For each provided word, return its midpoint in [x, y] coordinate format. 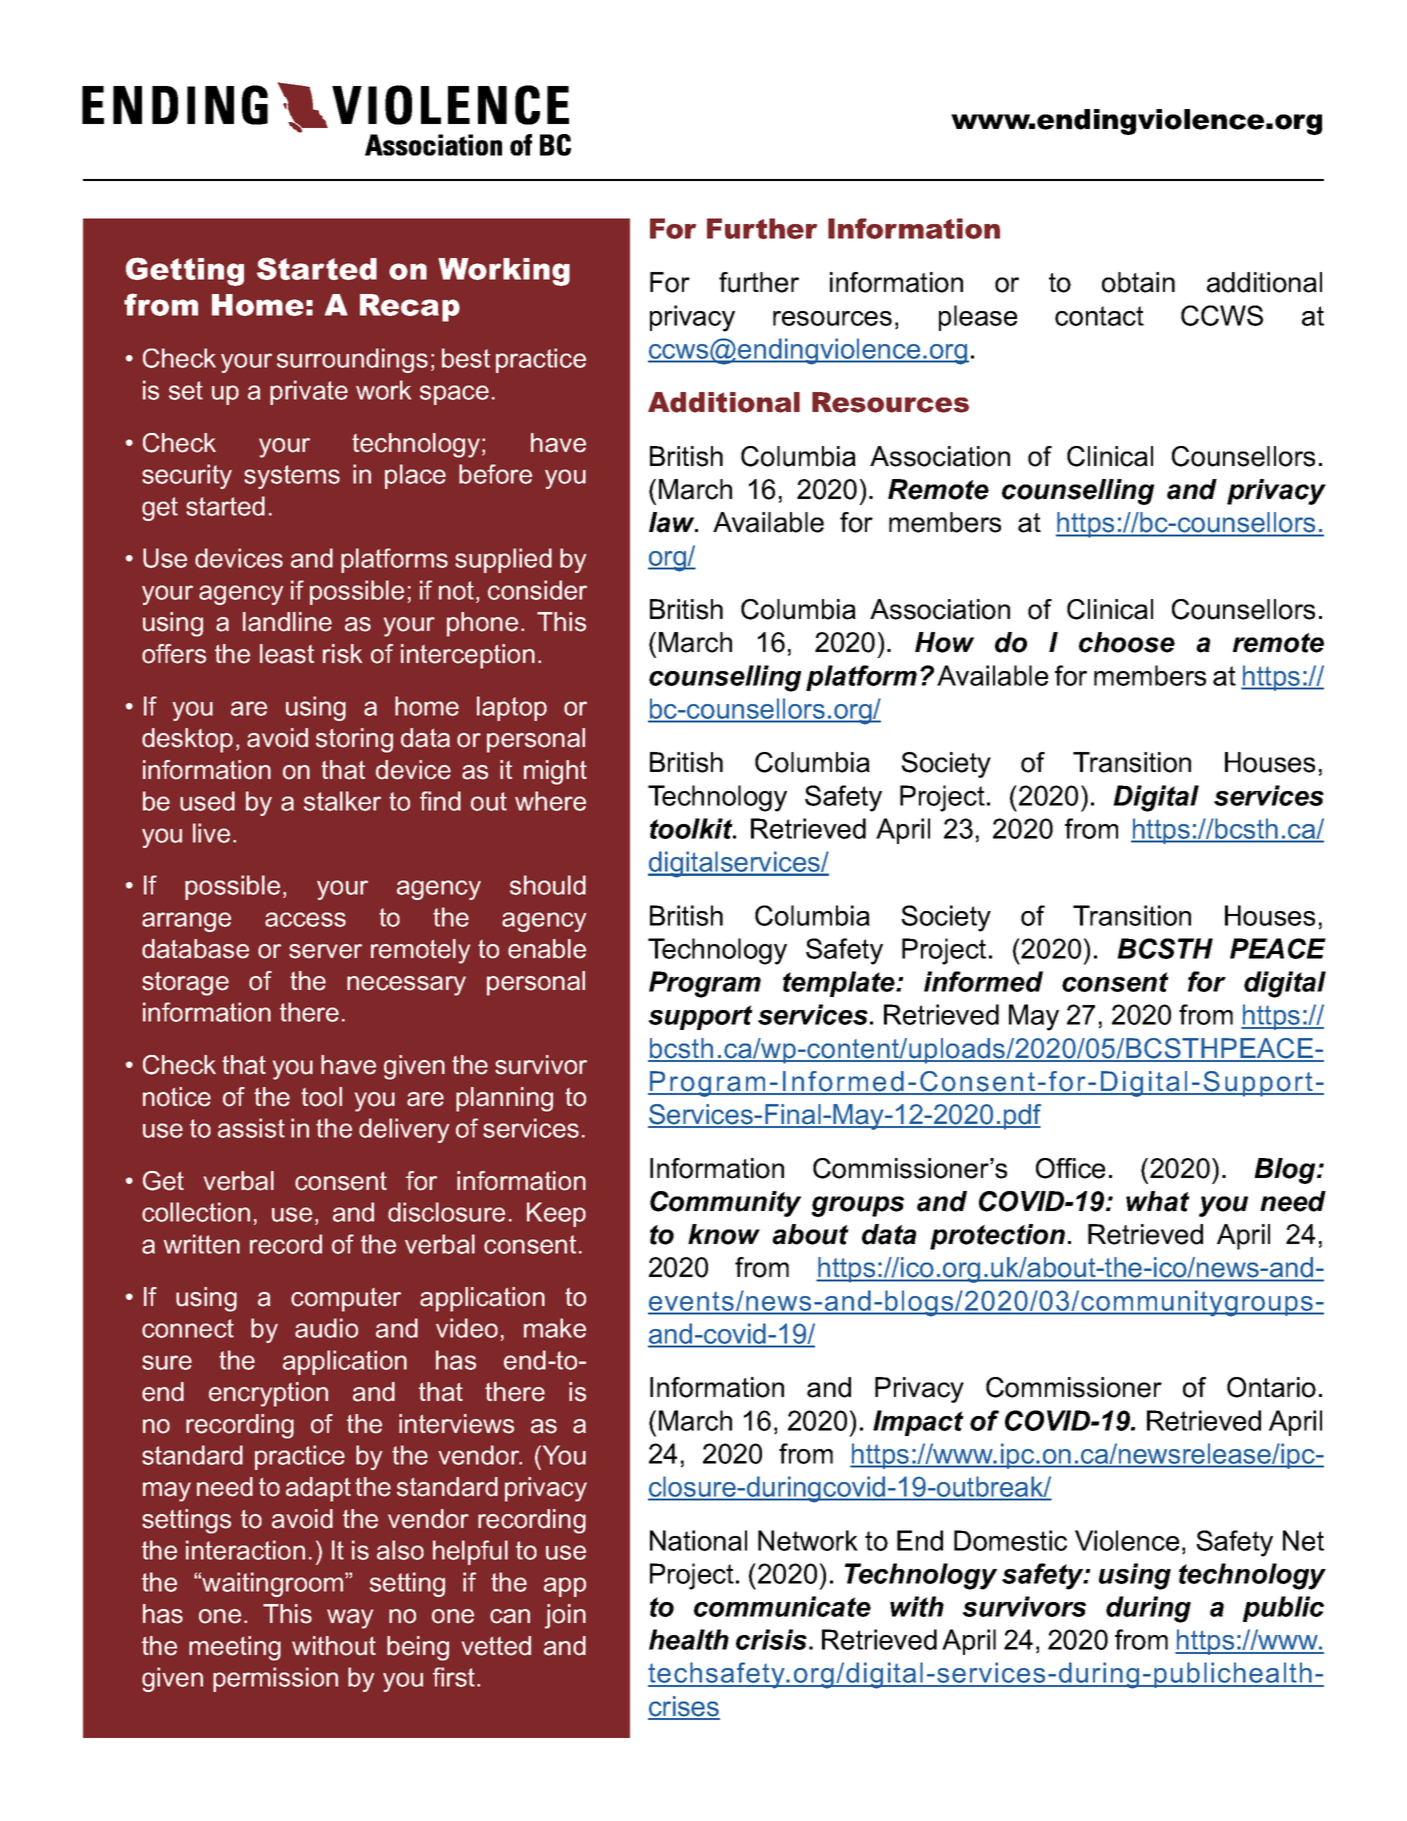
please [978, 318]
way [350, 1619]
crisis [771, 1639]
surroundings [352, 360]
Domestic [1010, 1540]
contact [1099, 316]
